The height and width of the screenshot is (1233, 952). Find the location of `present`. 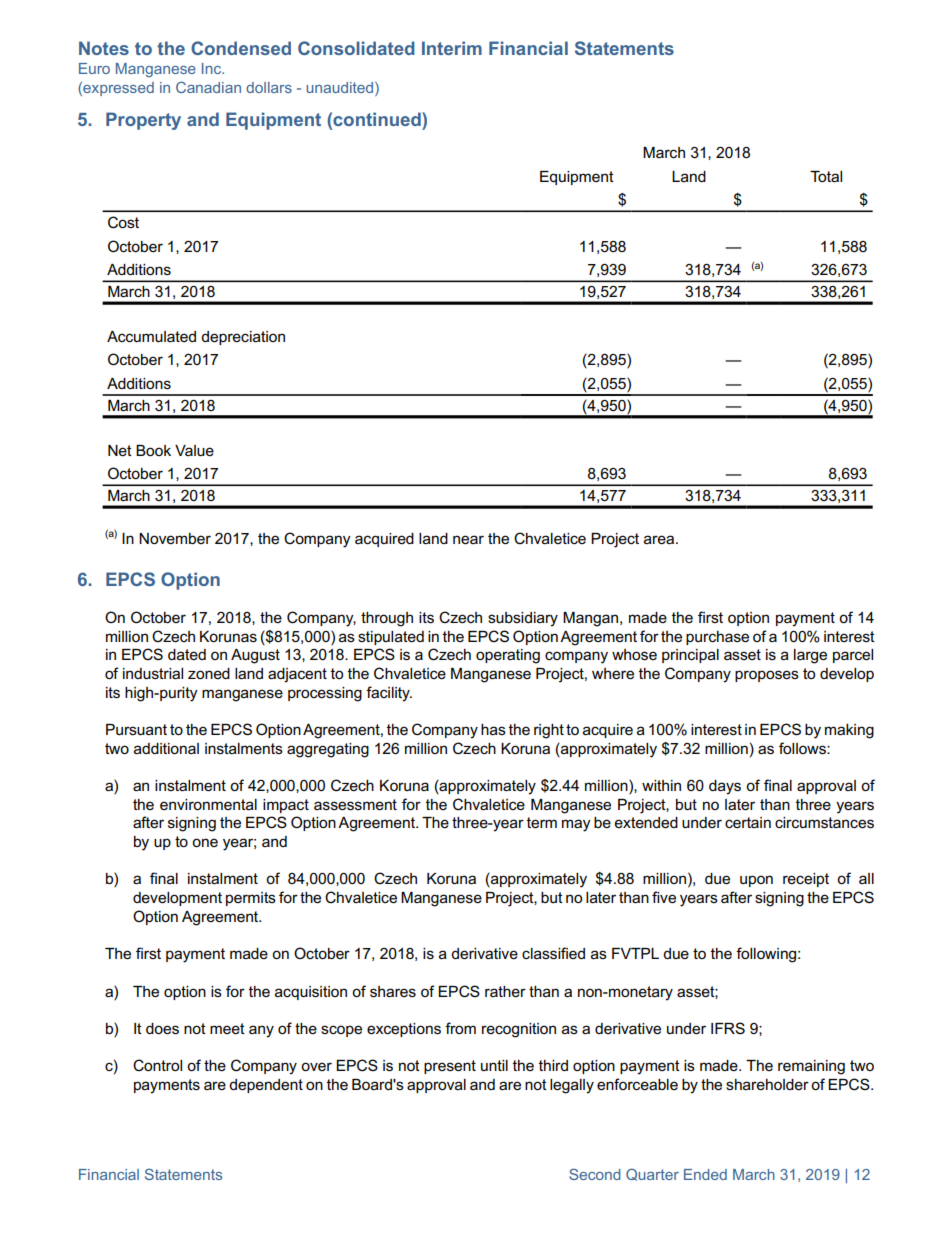

present is located at coordinates (450, 1067).
